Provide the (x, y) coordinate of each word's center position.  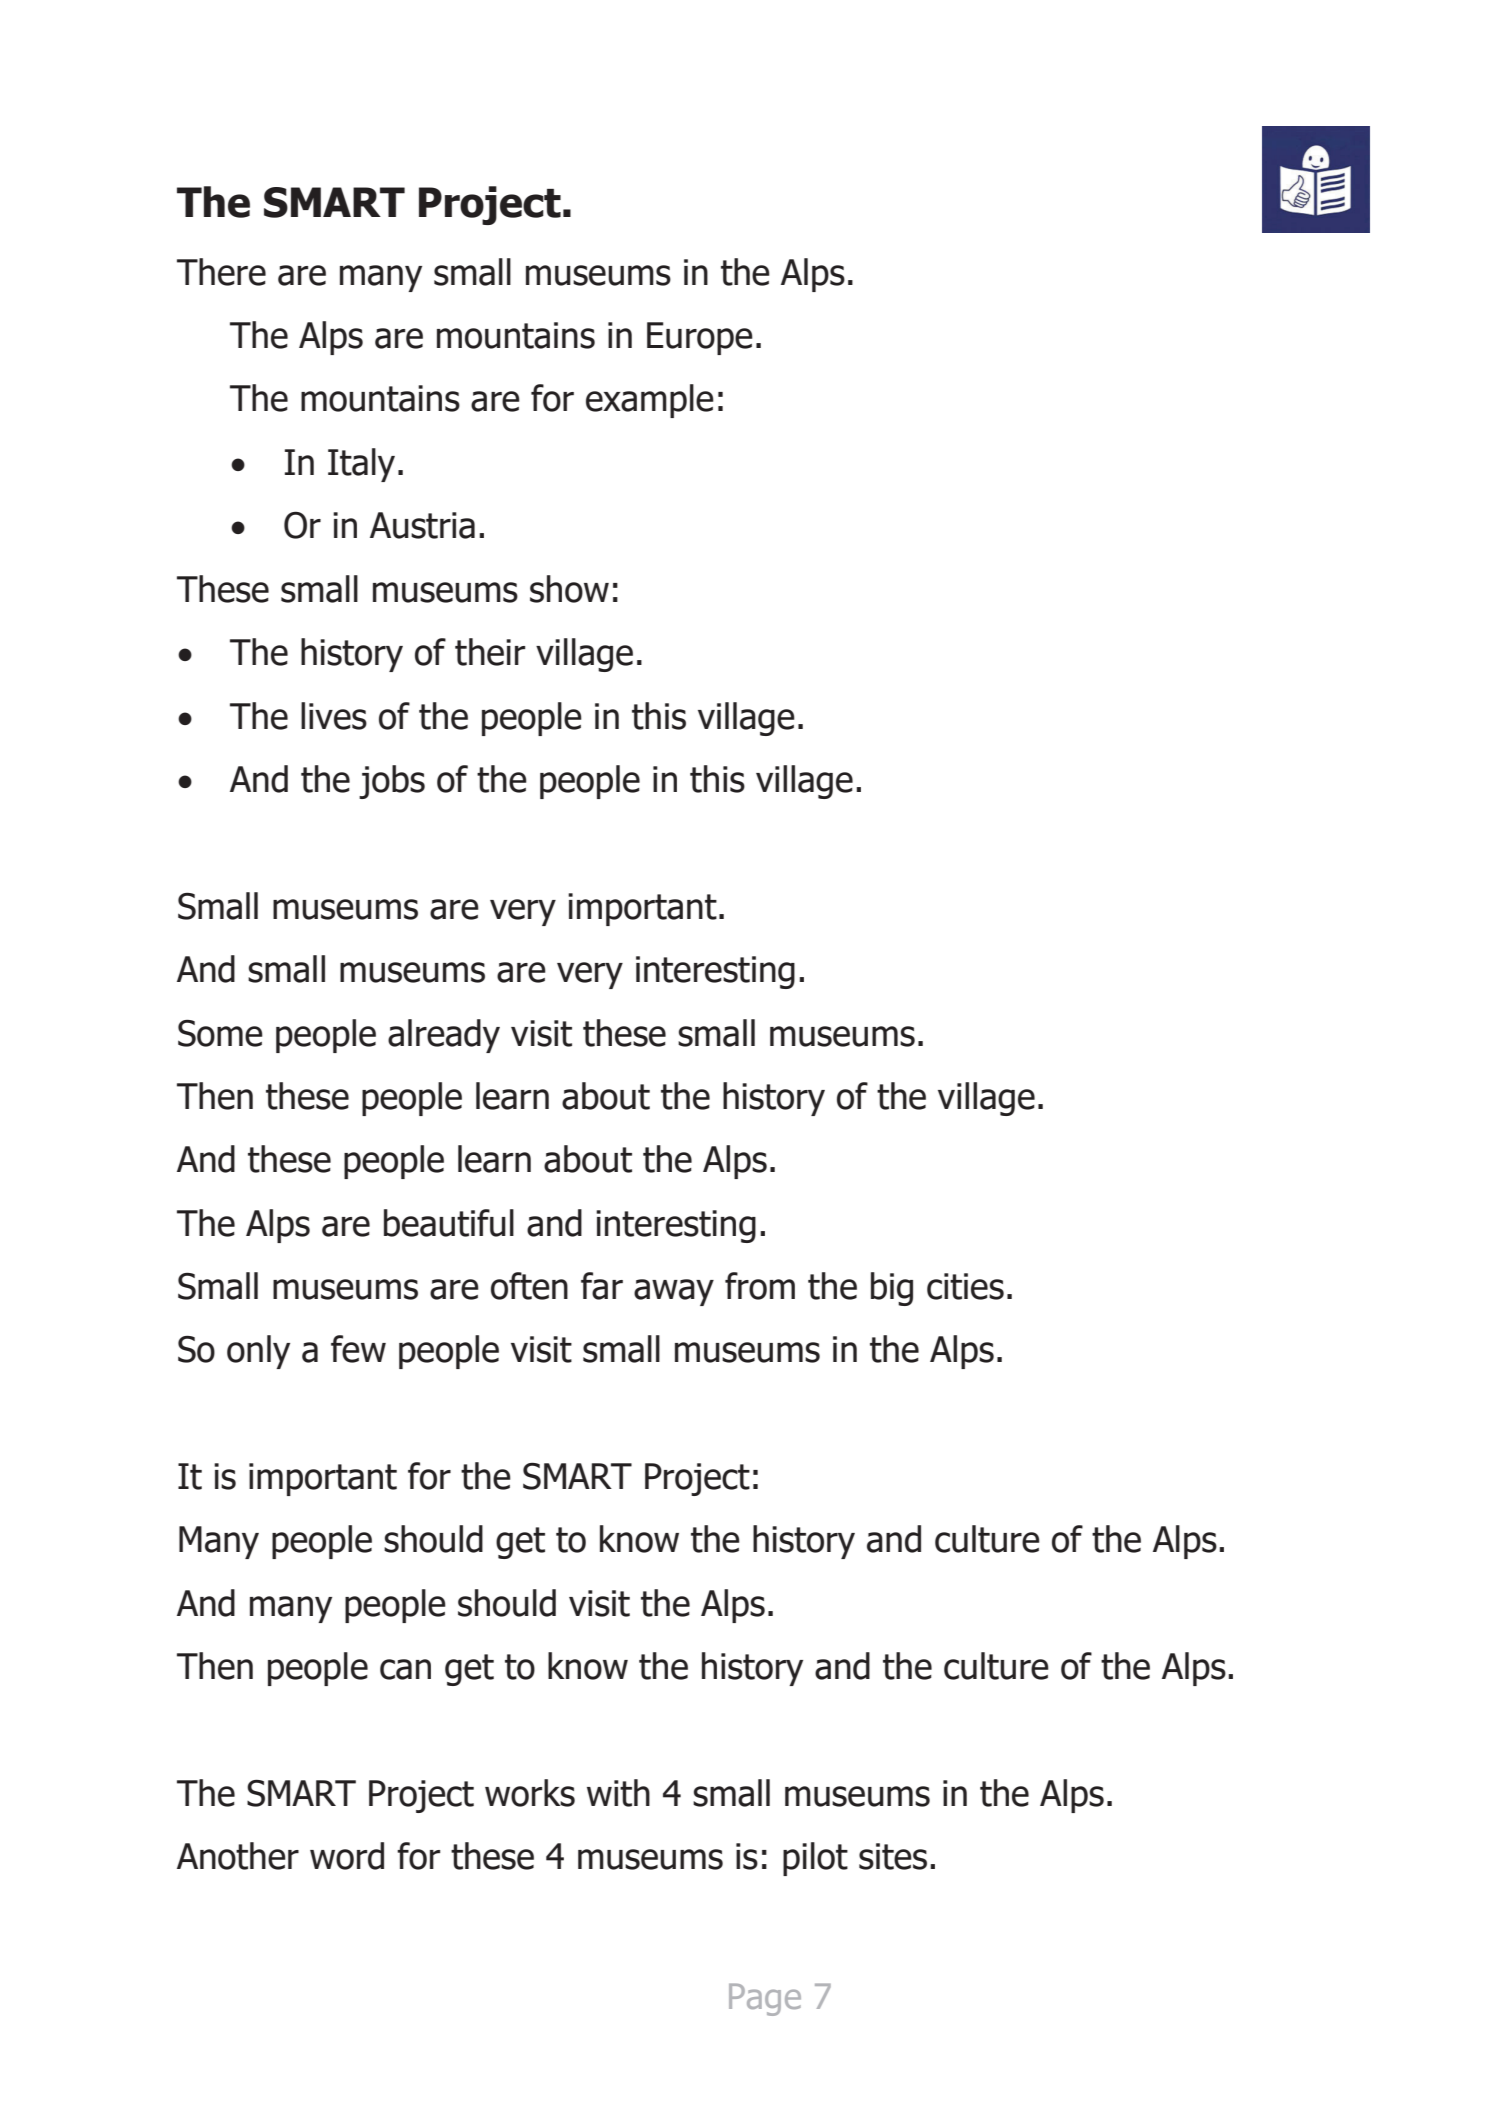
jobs (392, 782)
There (221, 272)
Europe (700, 338)
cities (965, 1286)
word (347, 1856)
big (892, 1289)
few (358, 1349)
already (444, 1036)
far (602, 1286)
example (650, 401)
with (618, 1793)
